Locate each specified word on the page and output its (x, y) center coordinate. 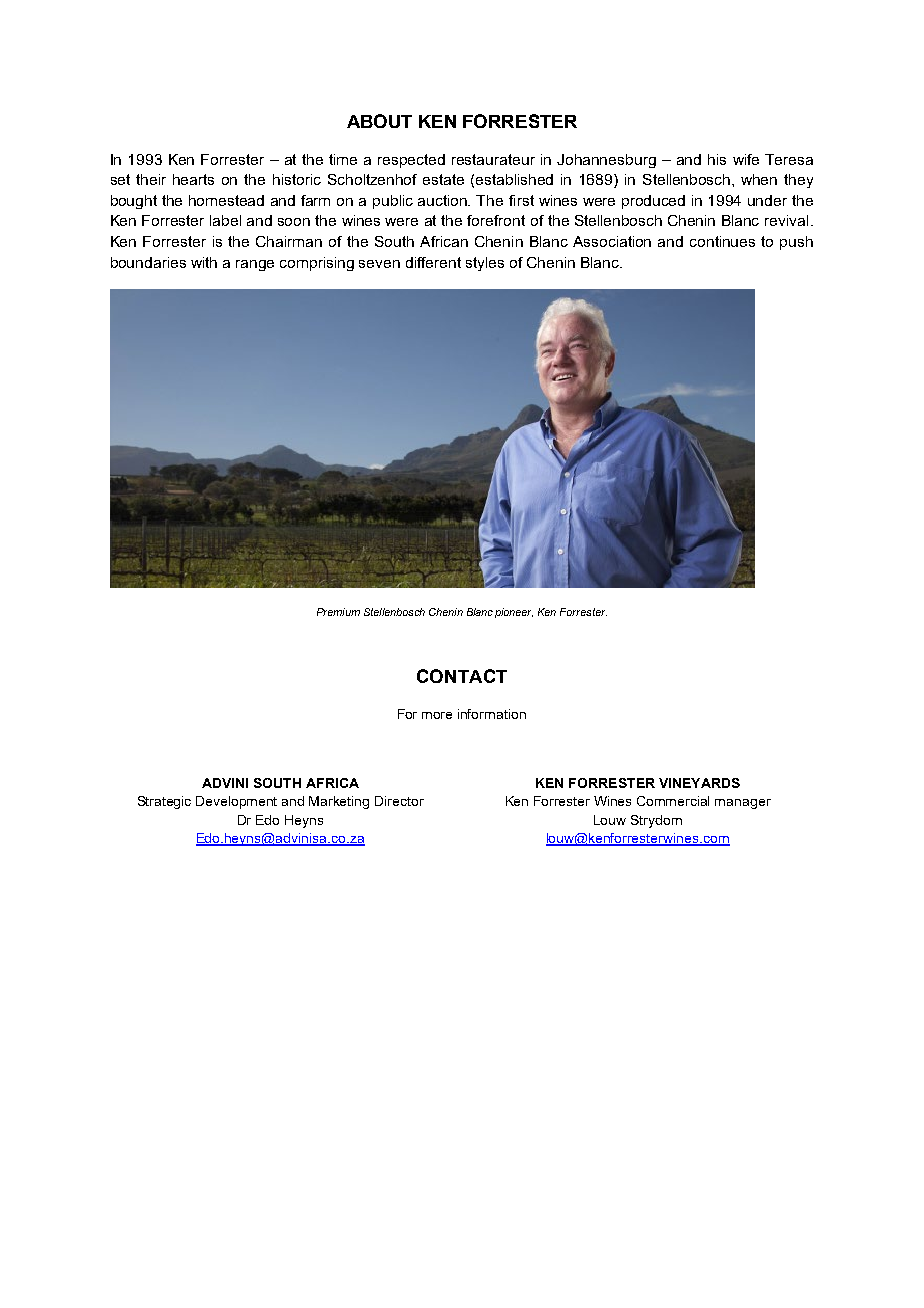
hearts (193, 179)
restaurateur (493, 159)
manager (743, 804)
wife (746, 159)
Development (236, 802)
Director (399, 801)
